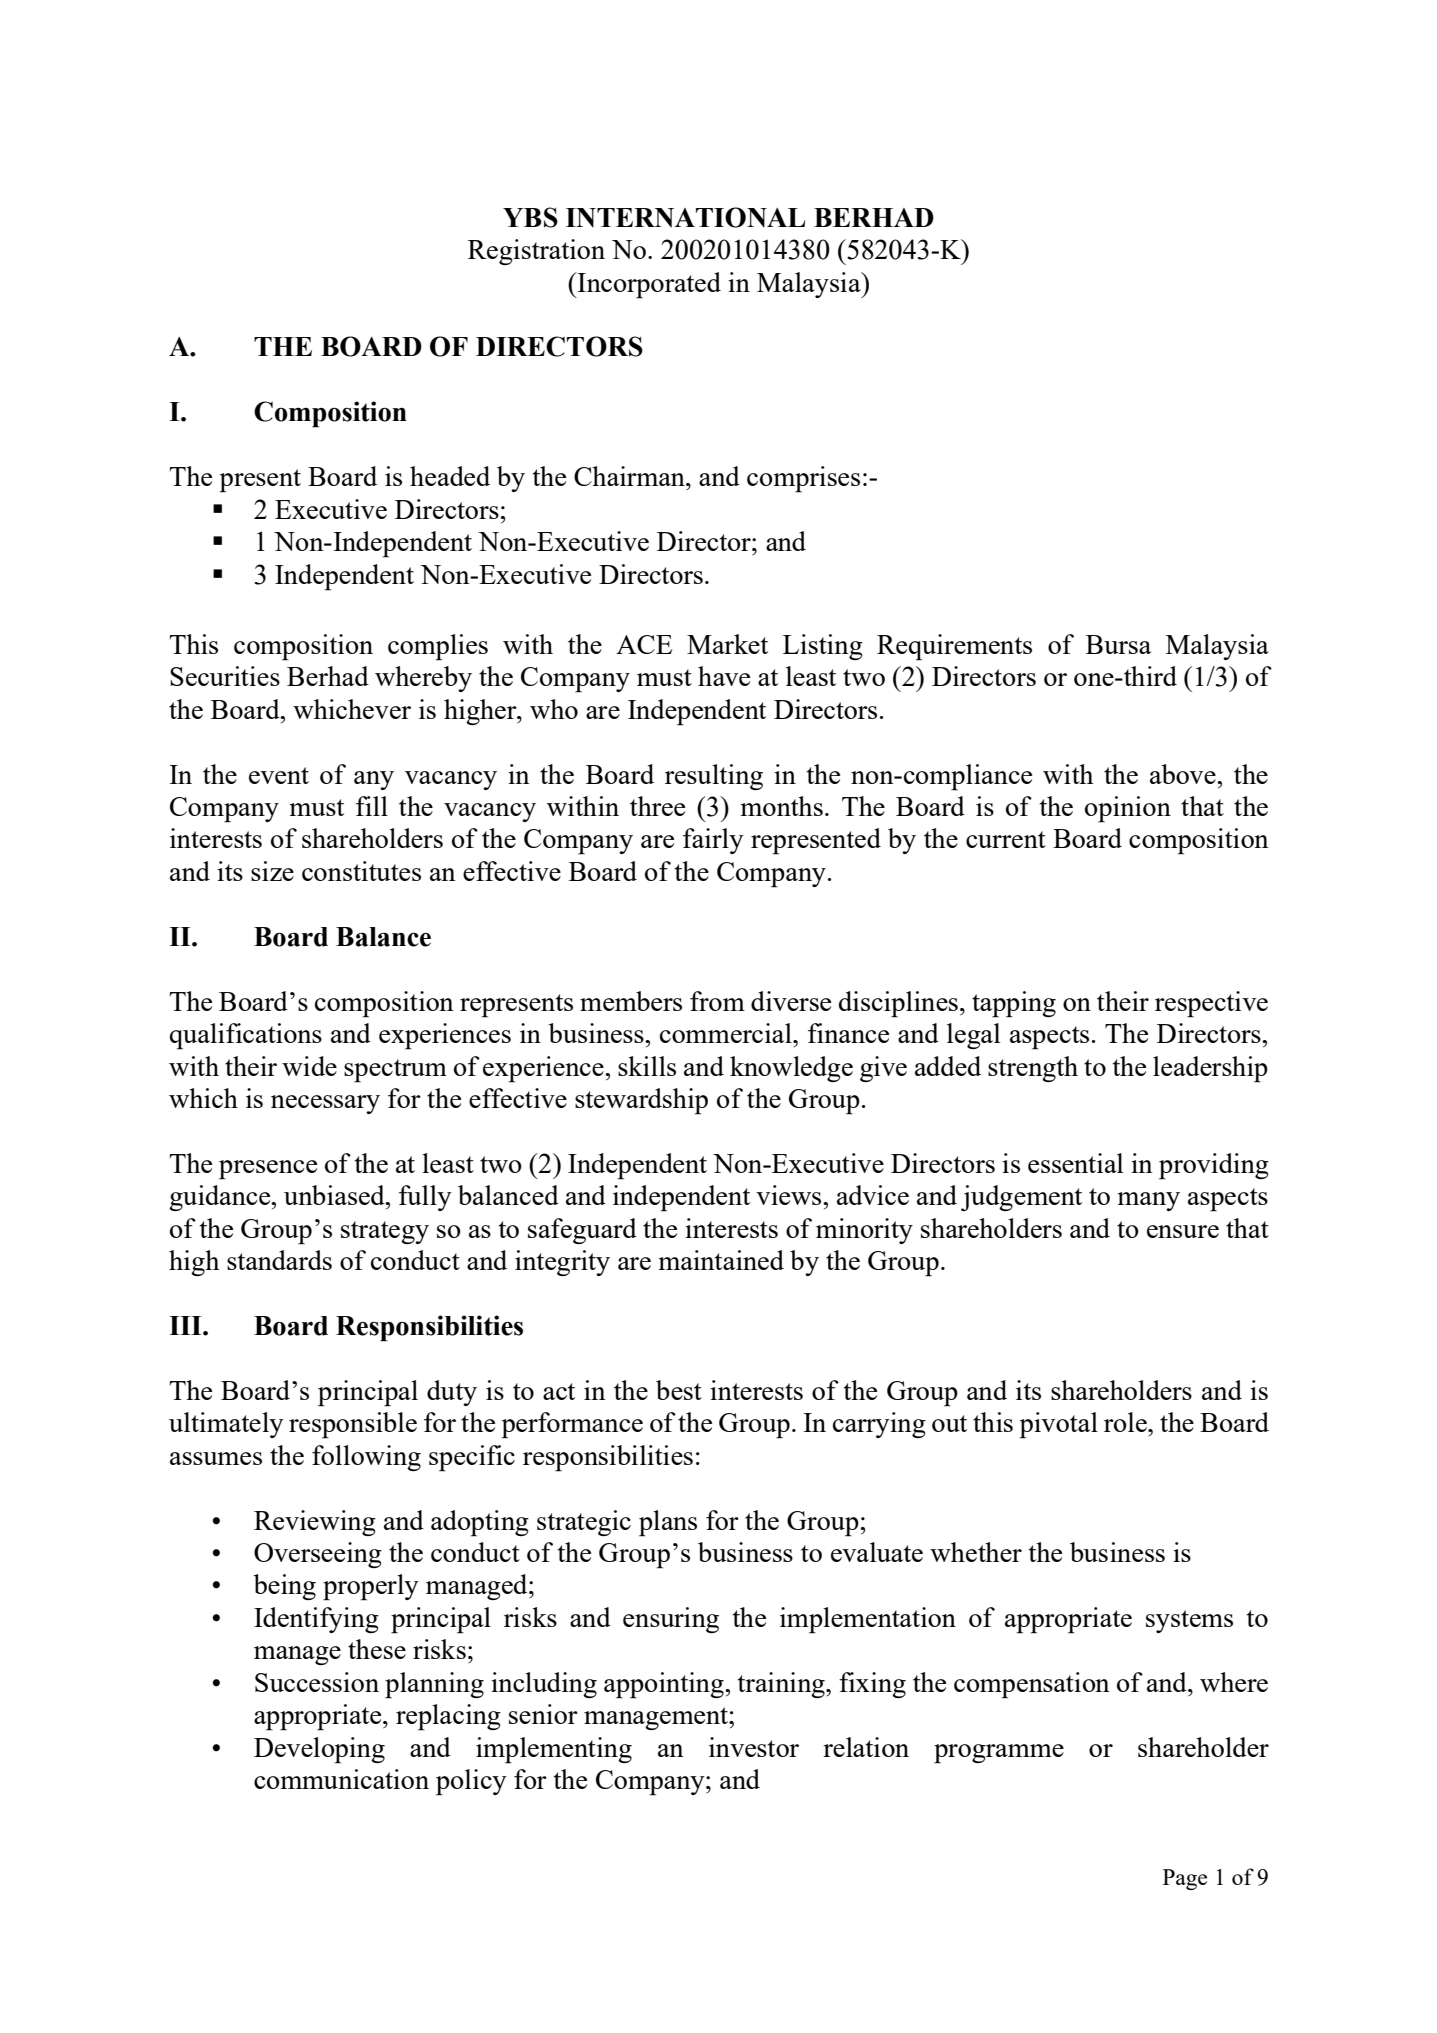 Image resolution: width=1437 pixels, height=2033 pixels. Describe the element at coordinates (536, 252) in the document. I see `Registration` at that location.
